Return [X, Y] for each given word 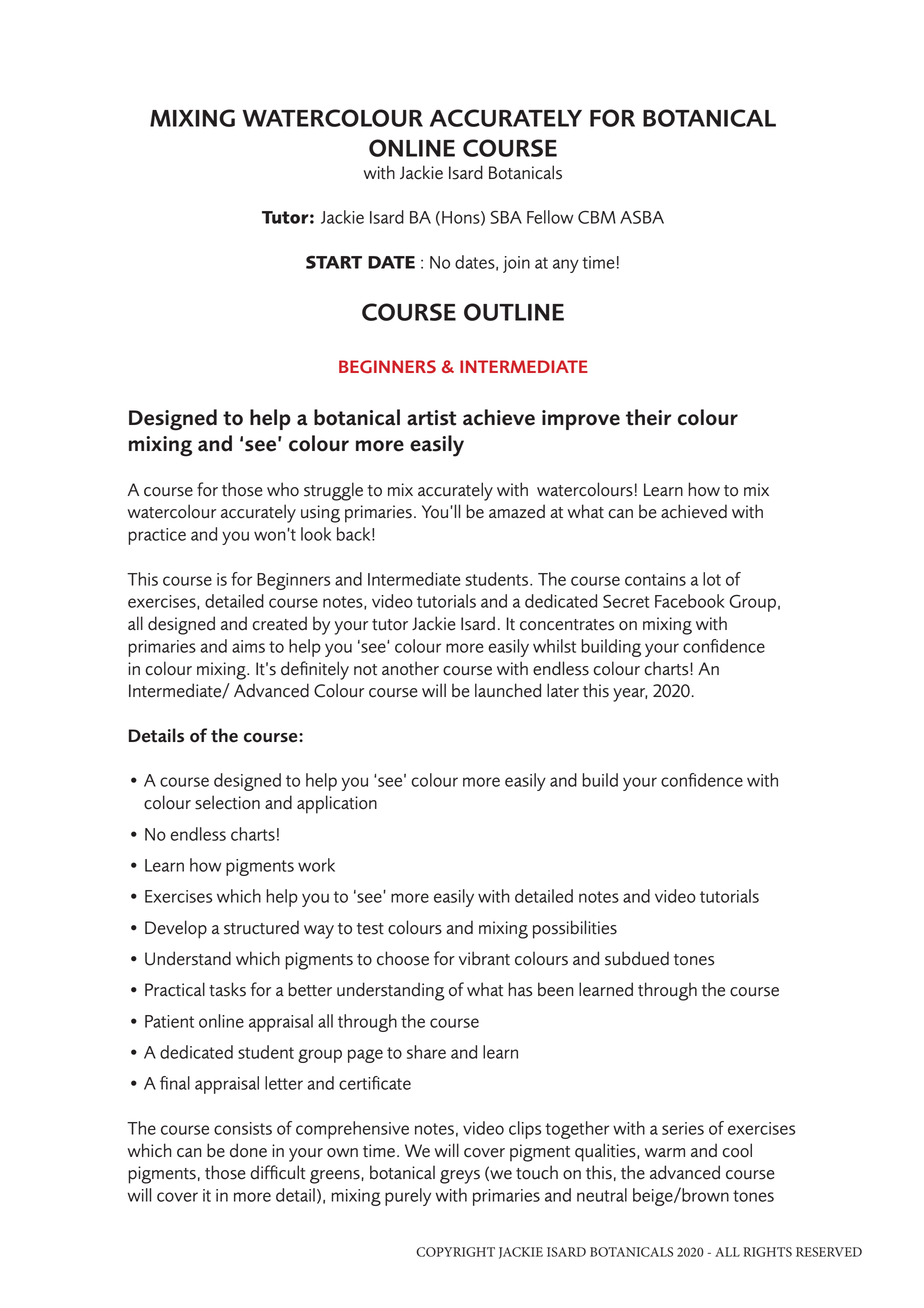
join [516, 264]
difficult [278, 1172]
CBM [597, 217]
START [334, 262]
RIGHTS [767, 1252]
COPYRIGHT [455, 1252]
